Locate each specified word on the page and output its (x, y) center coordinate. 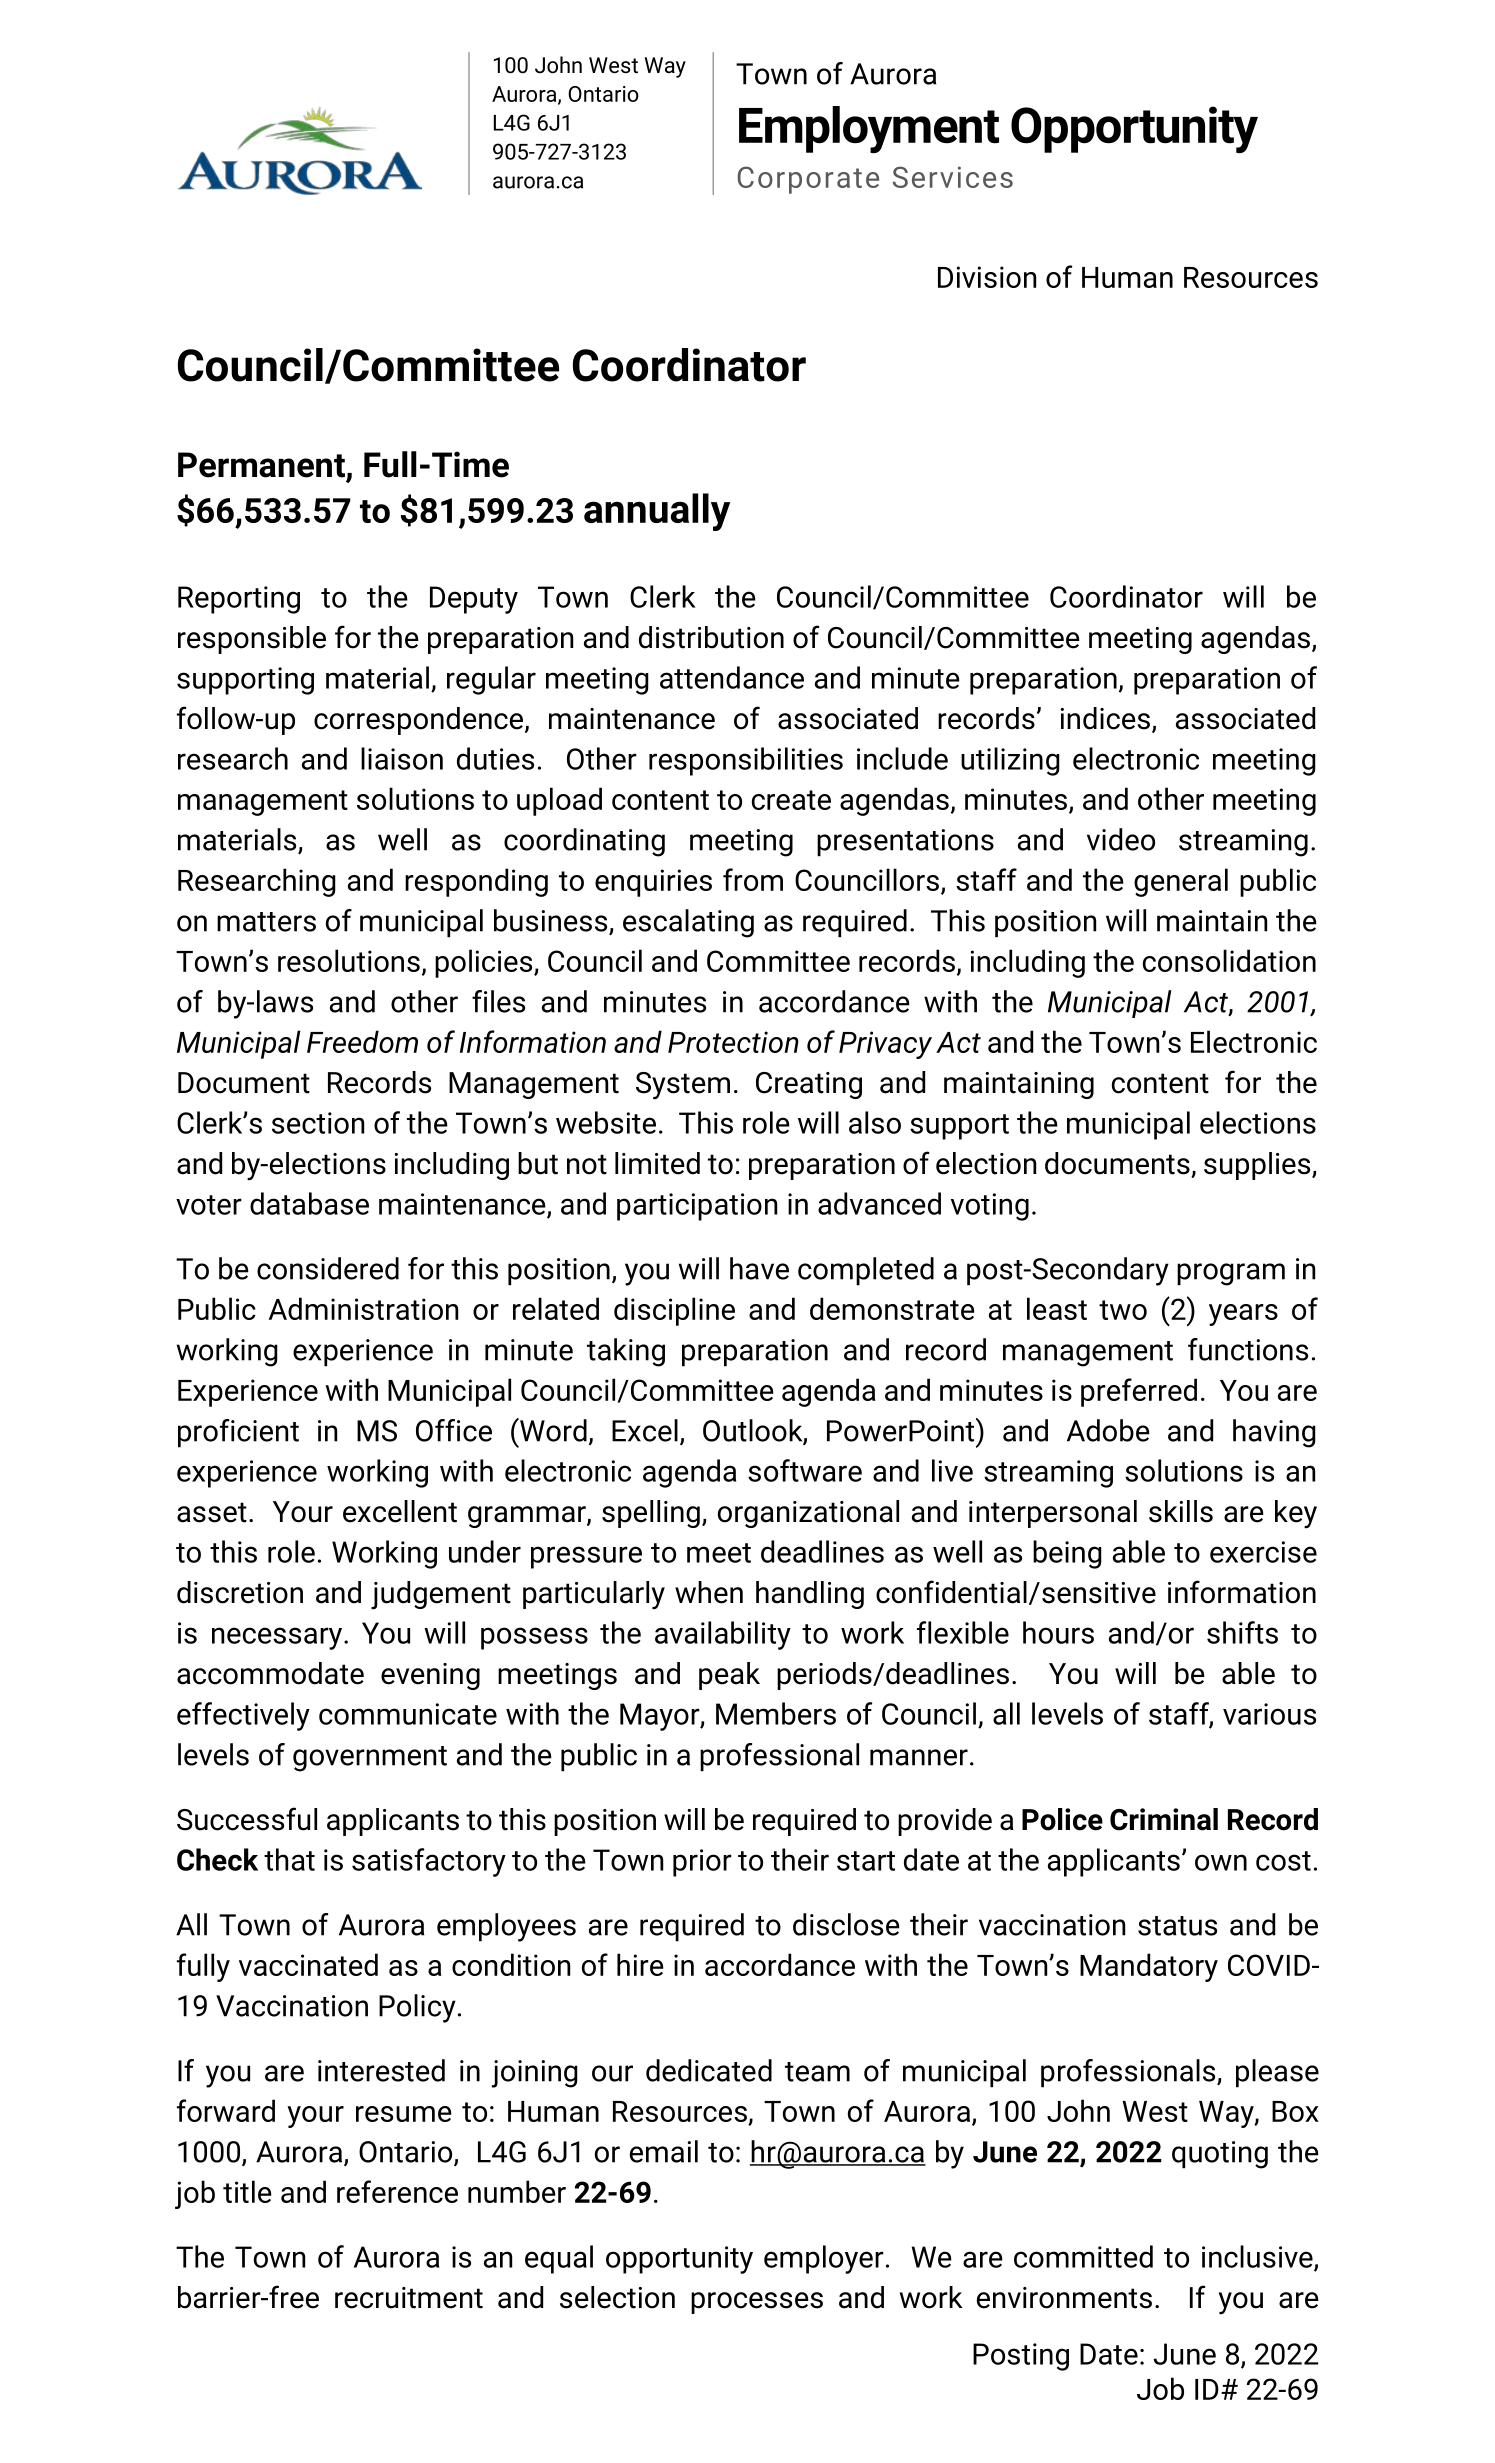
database (309, 1203)
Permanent (261, 465)
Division (987, 277)
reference (397, 2191)
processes (757, 2303)
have (759, 1268)
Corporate (808, 180)
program (1231, 1274)
